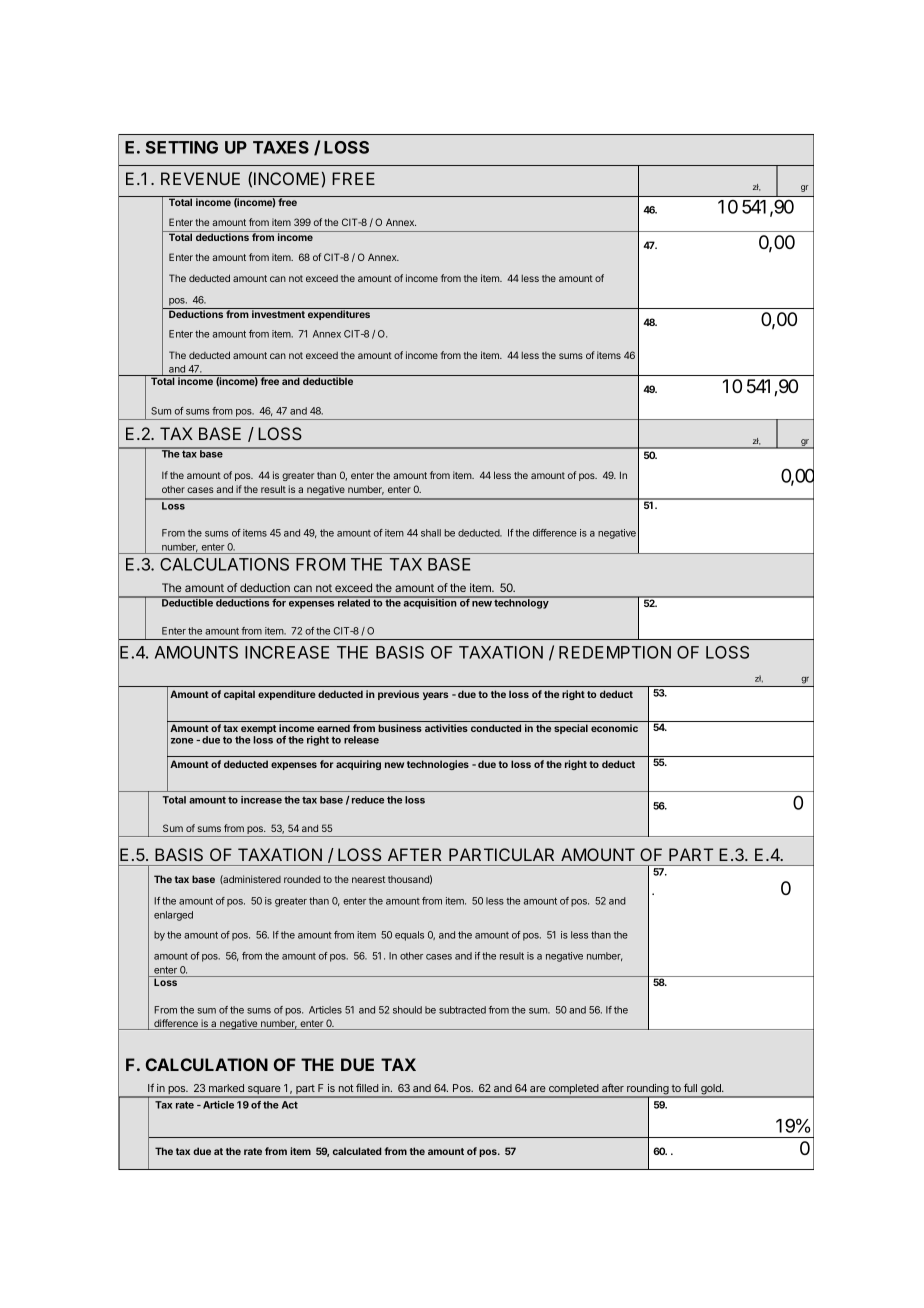  Describe the element at coordinates (614, 728) in the screenshot. I see `economic` at that location.
